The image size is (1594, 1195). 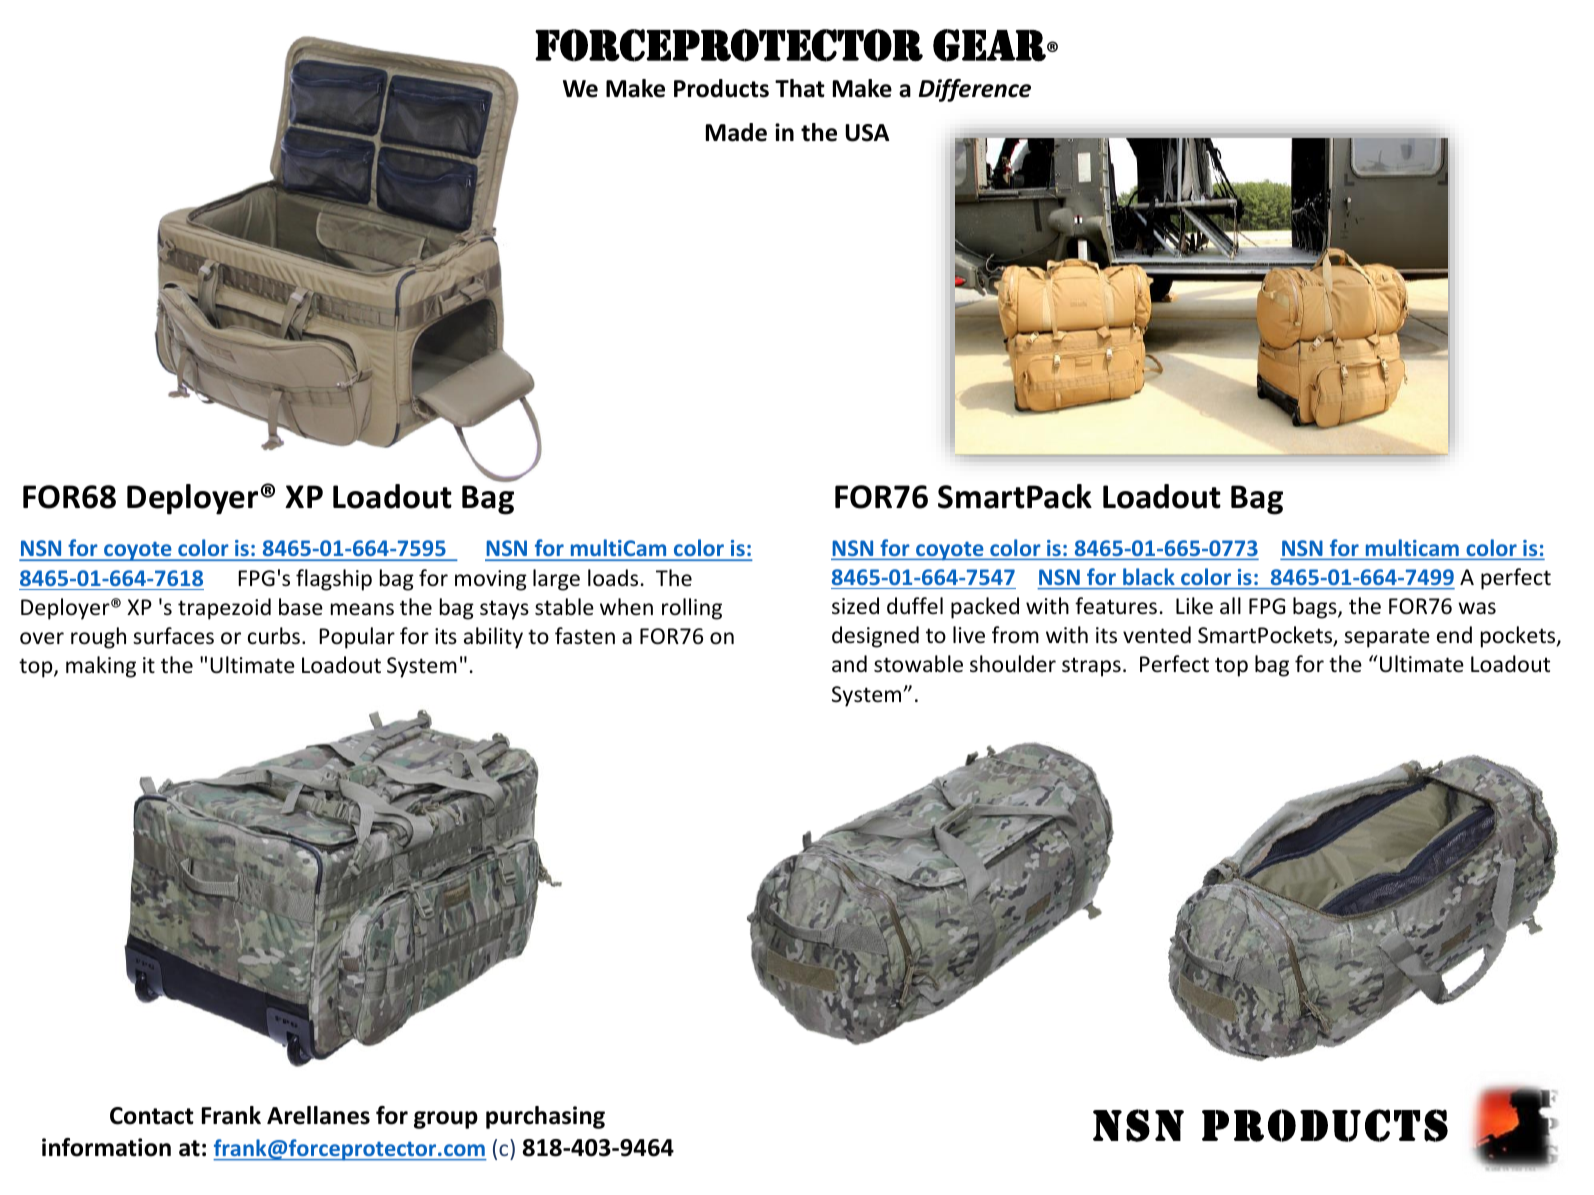 What do you see at coordinates (736, 132) in the page?
I see `Made` at bounding box center [736, 132].
